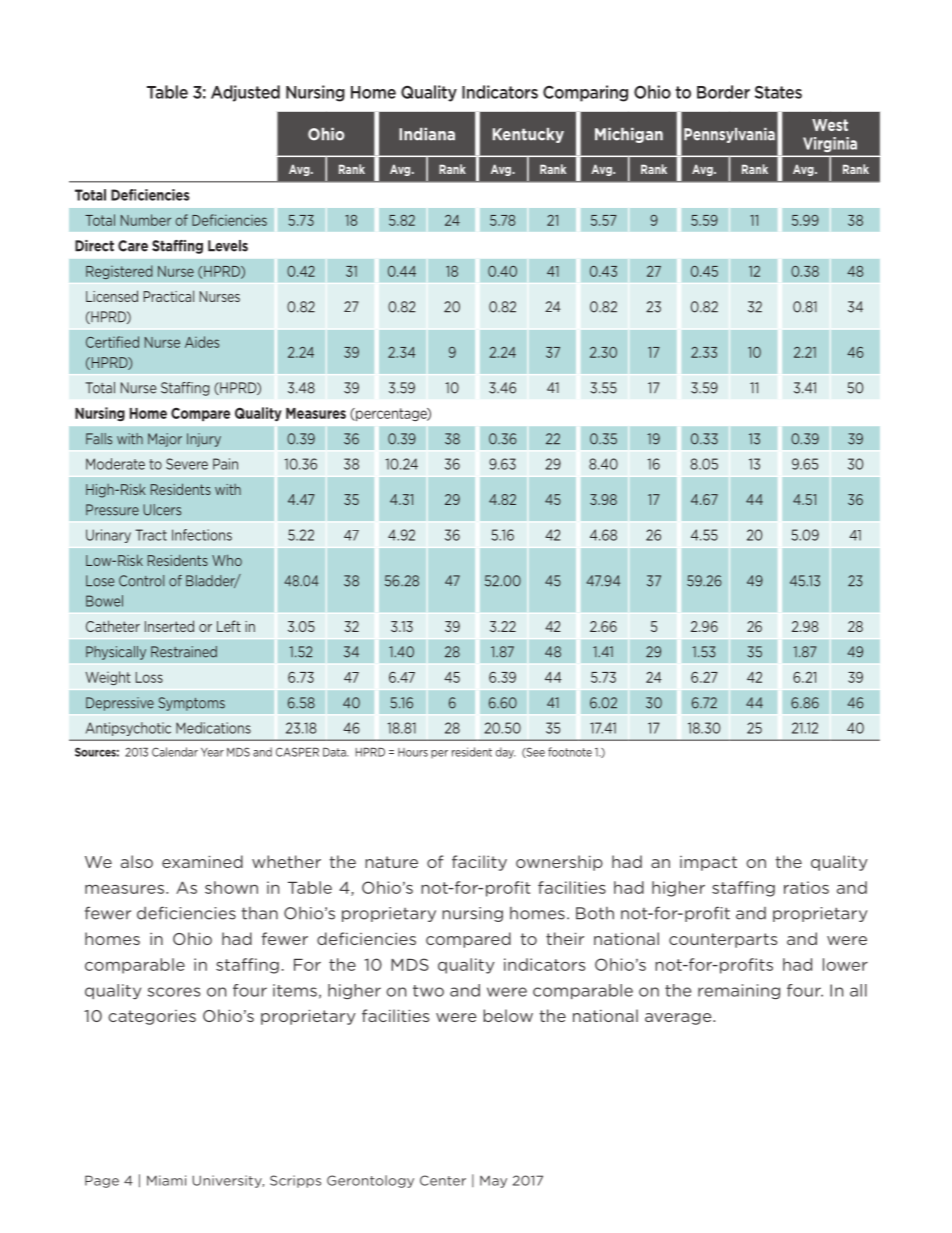 This screenshot has width=952, height=1233. Describe the element at coordinates (225, 464) in the screenshot. I see `Pain` at that location.
